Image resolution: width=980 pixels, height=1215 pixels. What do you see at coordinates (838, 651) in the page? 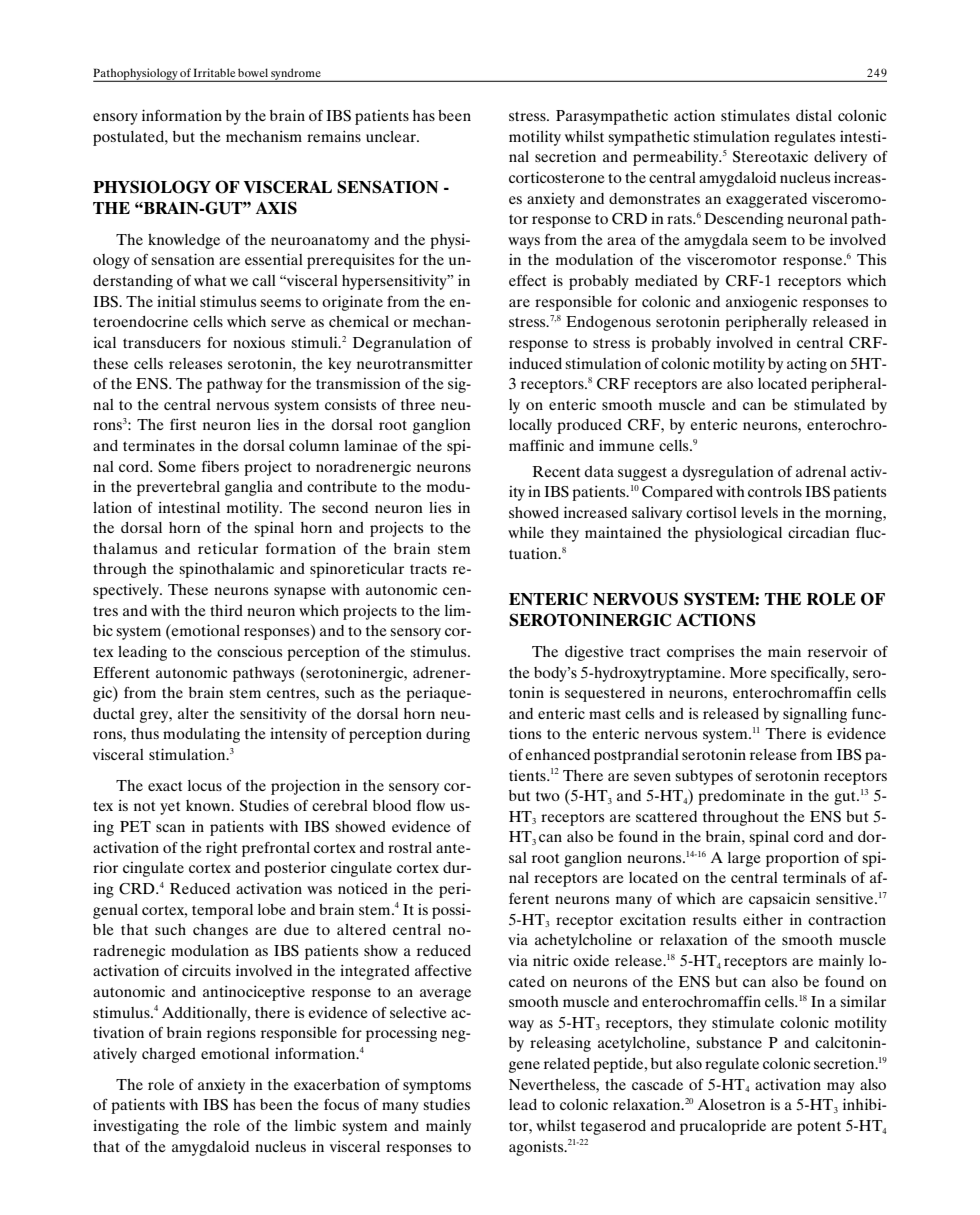
I see `reservoir` at bounding box center [838, 651].
